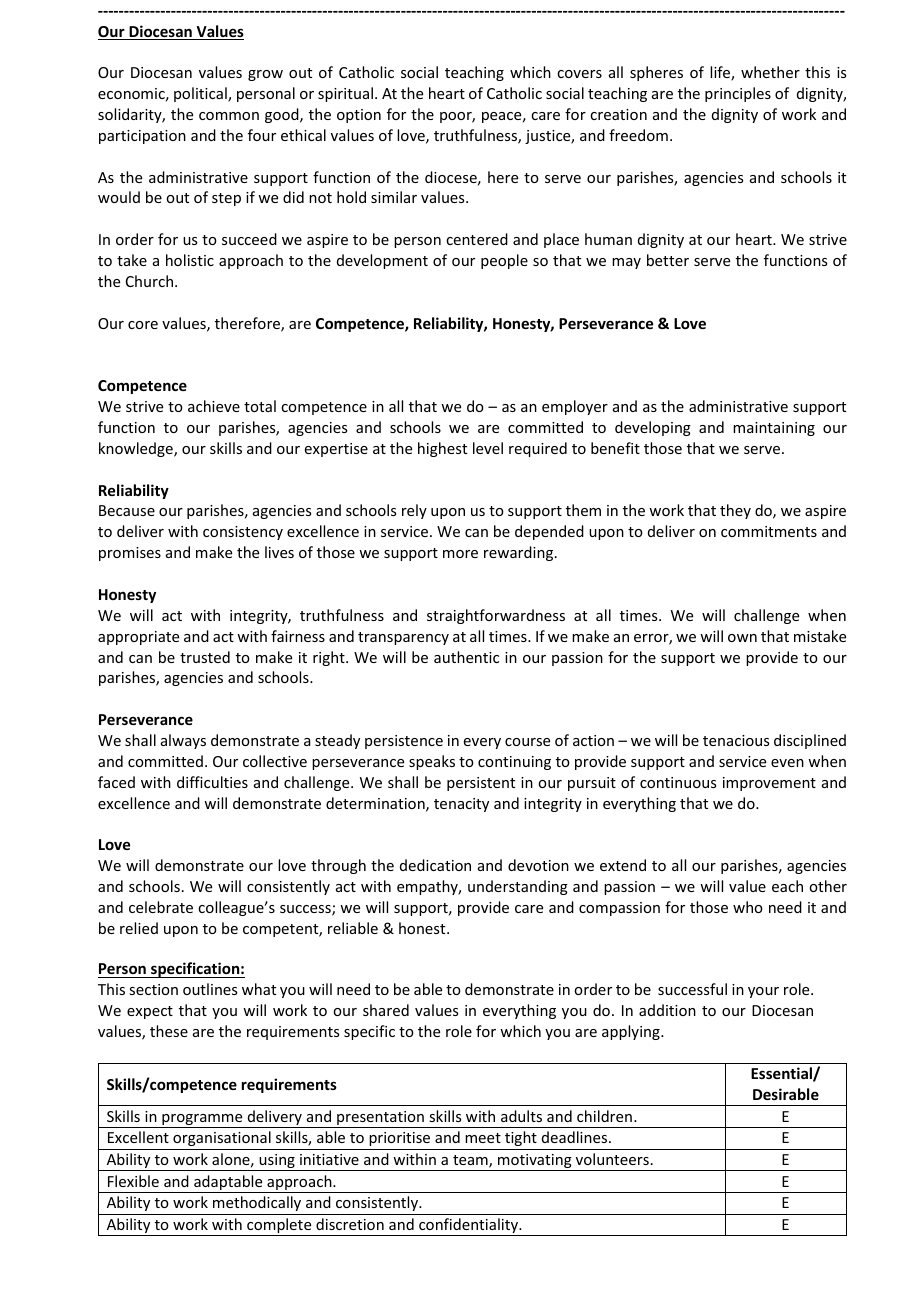  Describe the element at coordinates (257, 1203) in the screenshot. I see `methodically` at that location.
